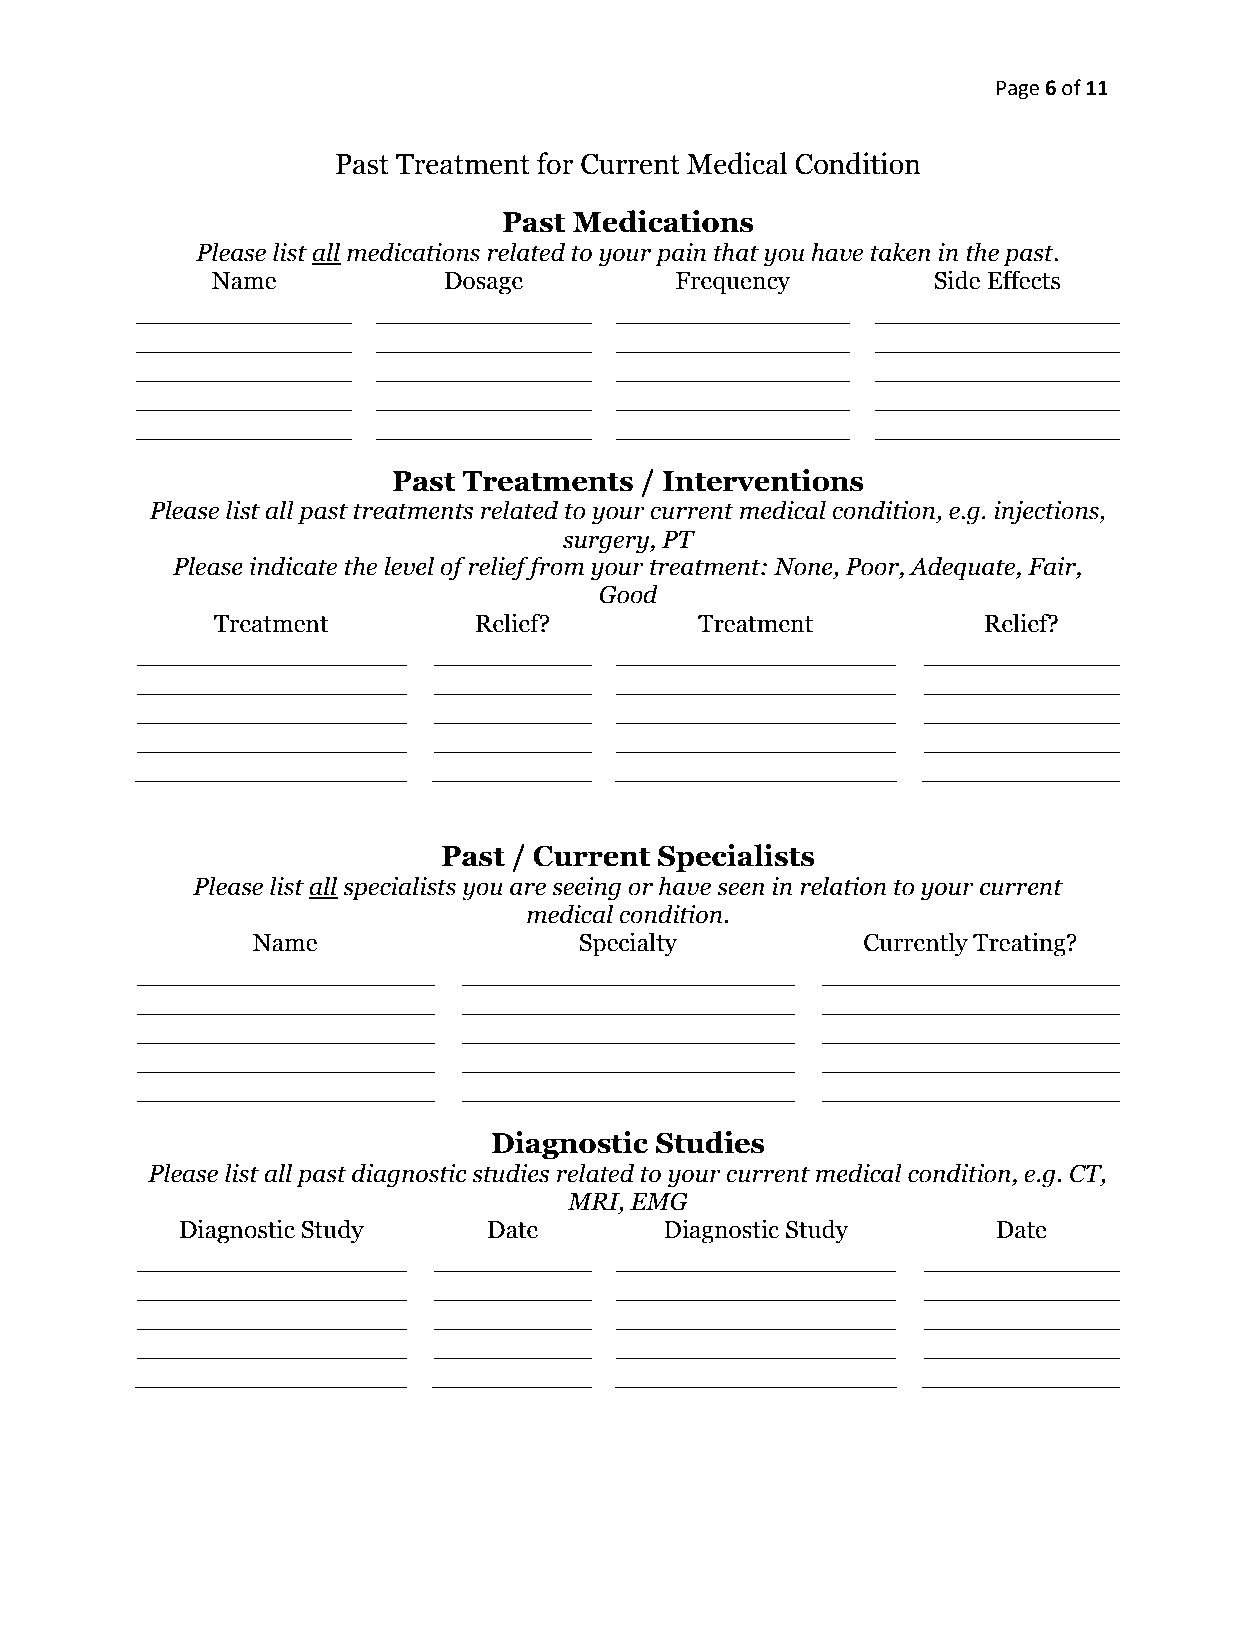 This image has width=1256, height=1626. What do you see at coordinates (804, 568) in the image?
I see `None` at bounding box center [804, 568].
